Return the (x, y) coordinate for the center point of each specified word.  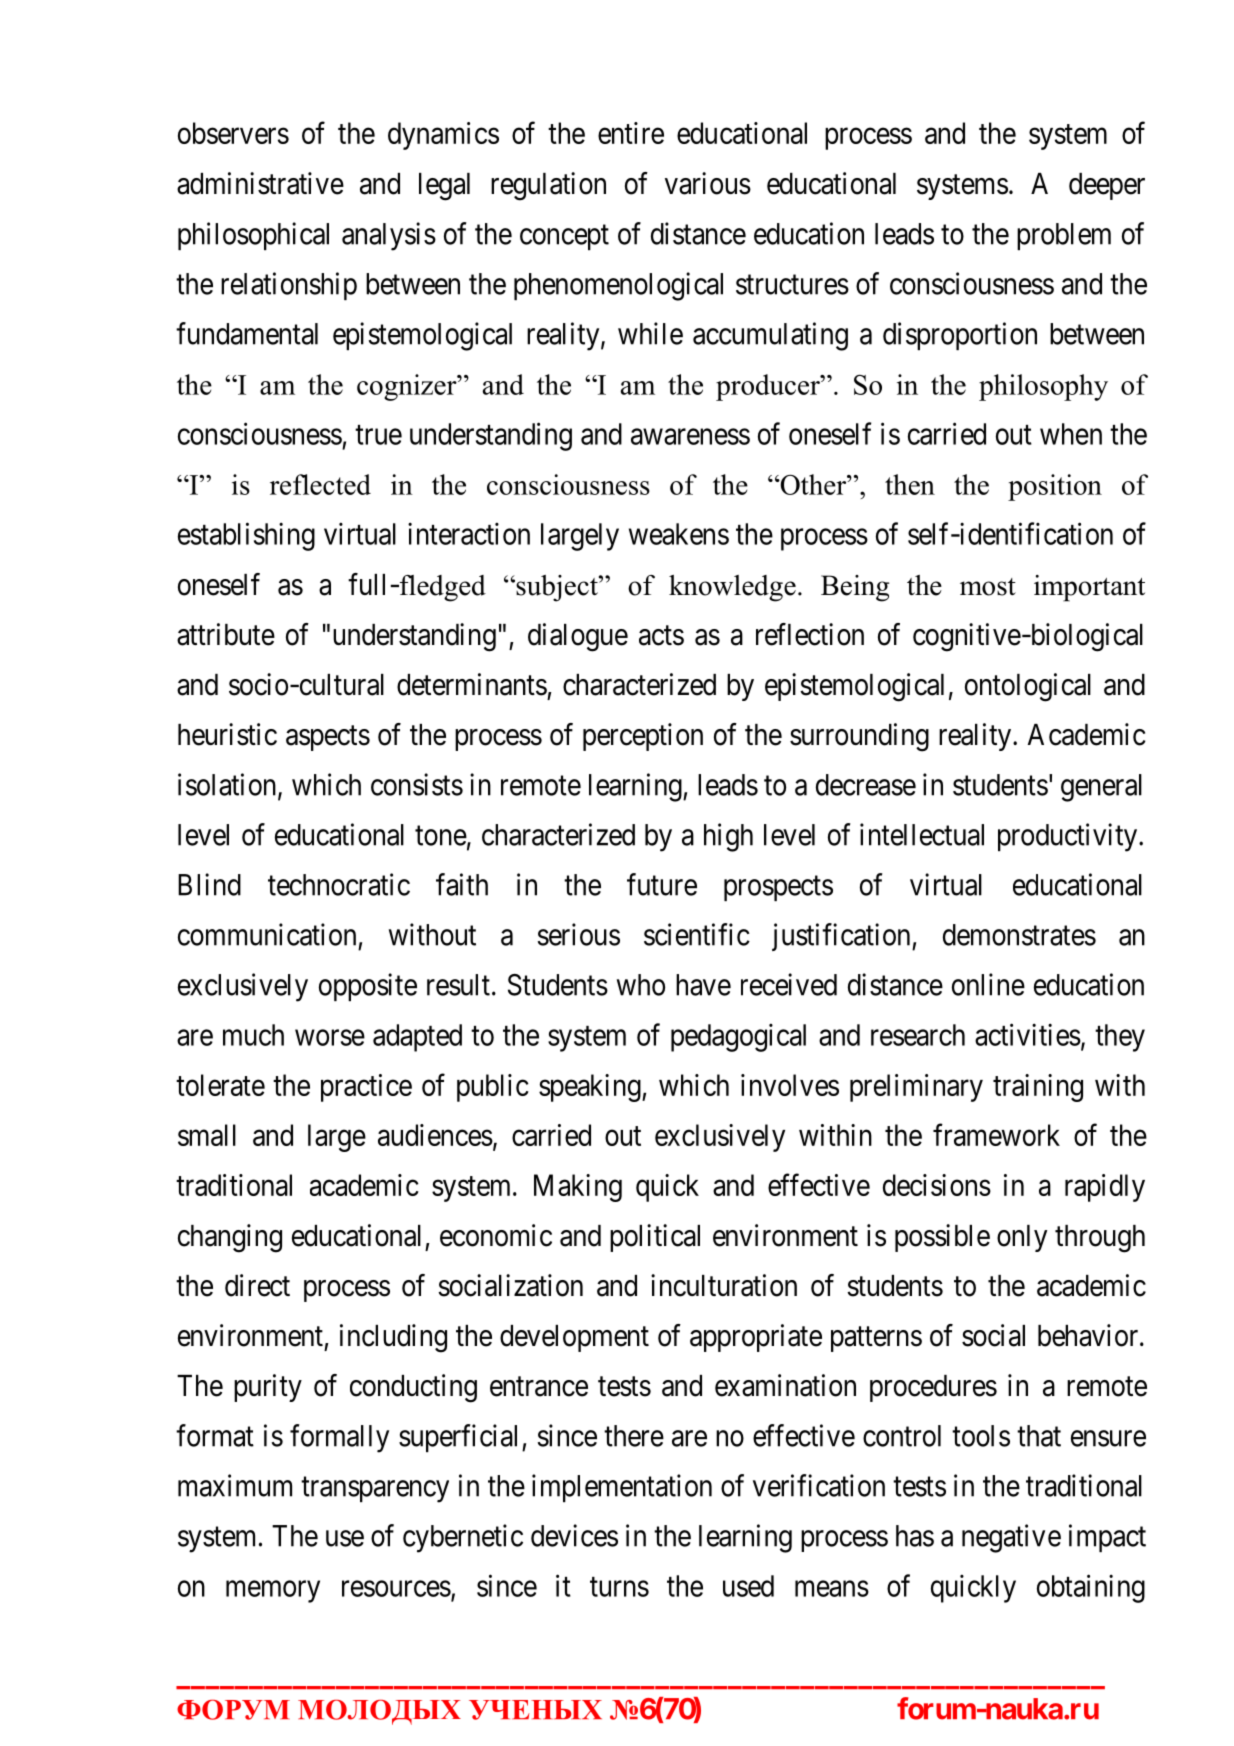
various (708, 183)
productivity (1069, 837)
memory (273, 1592)
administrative (260, 183)
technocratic (339, 884)
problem (1064, 236)
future (662, 884)
